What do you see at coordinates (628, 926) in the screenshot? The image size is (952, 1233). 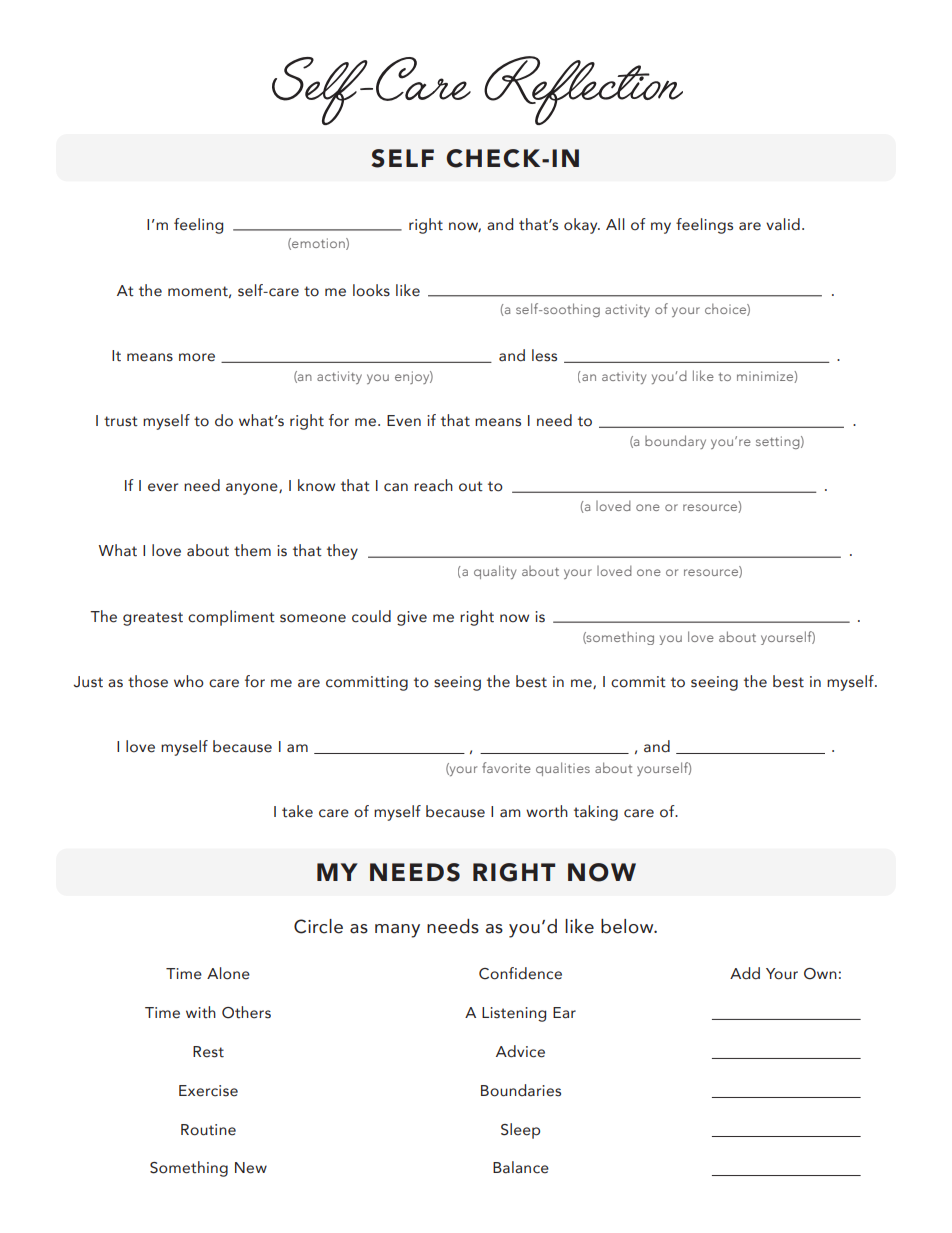 I see `below` at bounding box center [628, 926].
